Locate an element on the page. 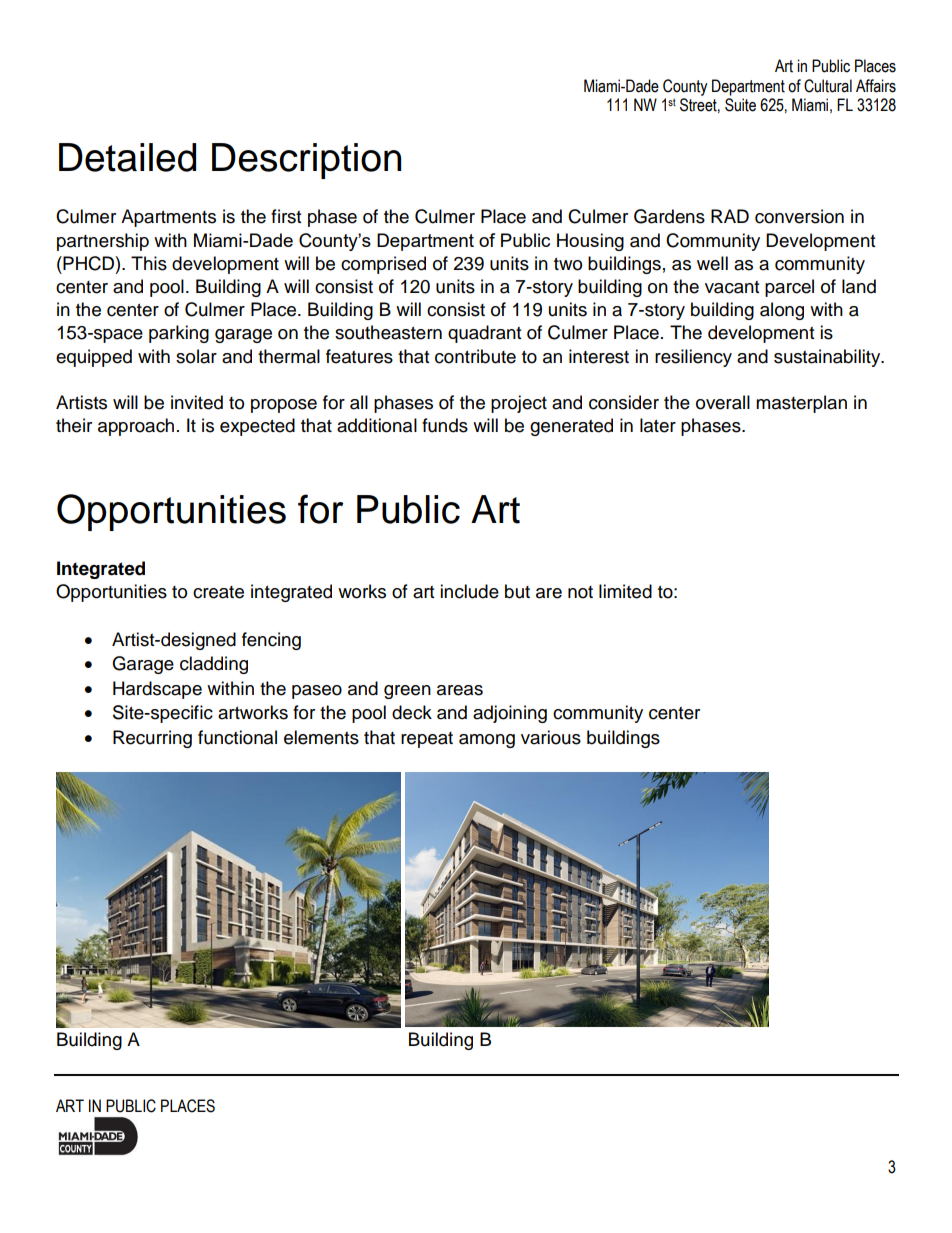  masterplan is located at coordinates (801, 404).
